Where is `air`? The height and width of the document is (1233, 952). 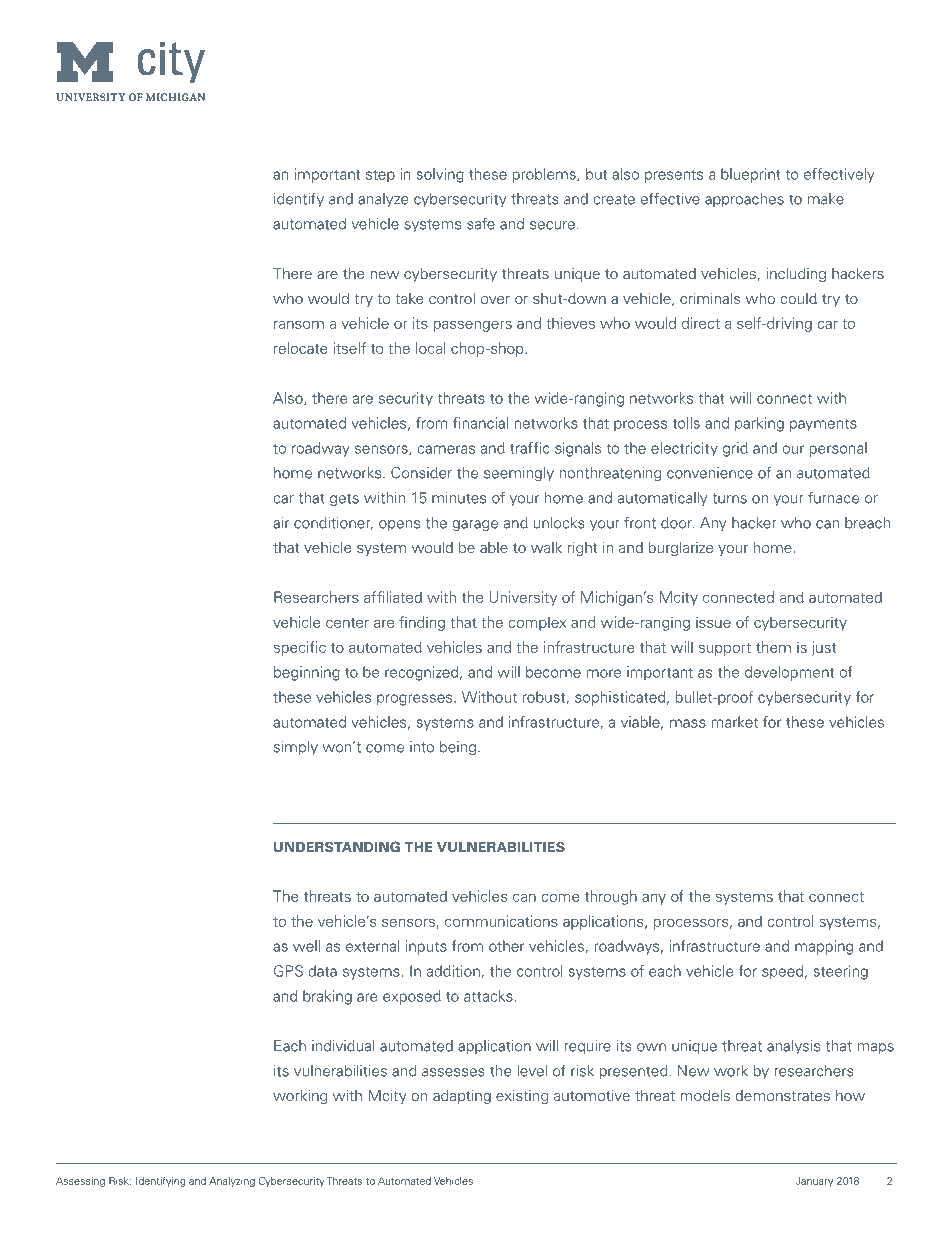
air is located at coordinates (281, 523).
